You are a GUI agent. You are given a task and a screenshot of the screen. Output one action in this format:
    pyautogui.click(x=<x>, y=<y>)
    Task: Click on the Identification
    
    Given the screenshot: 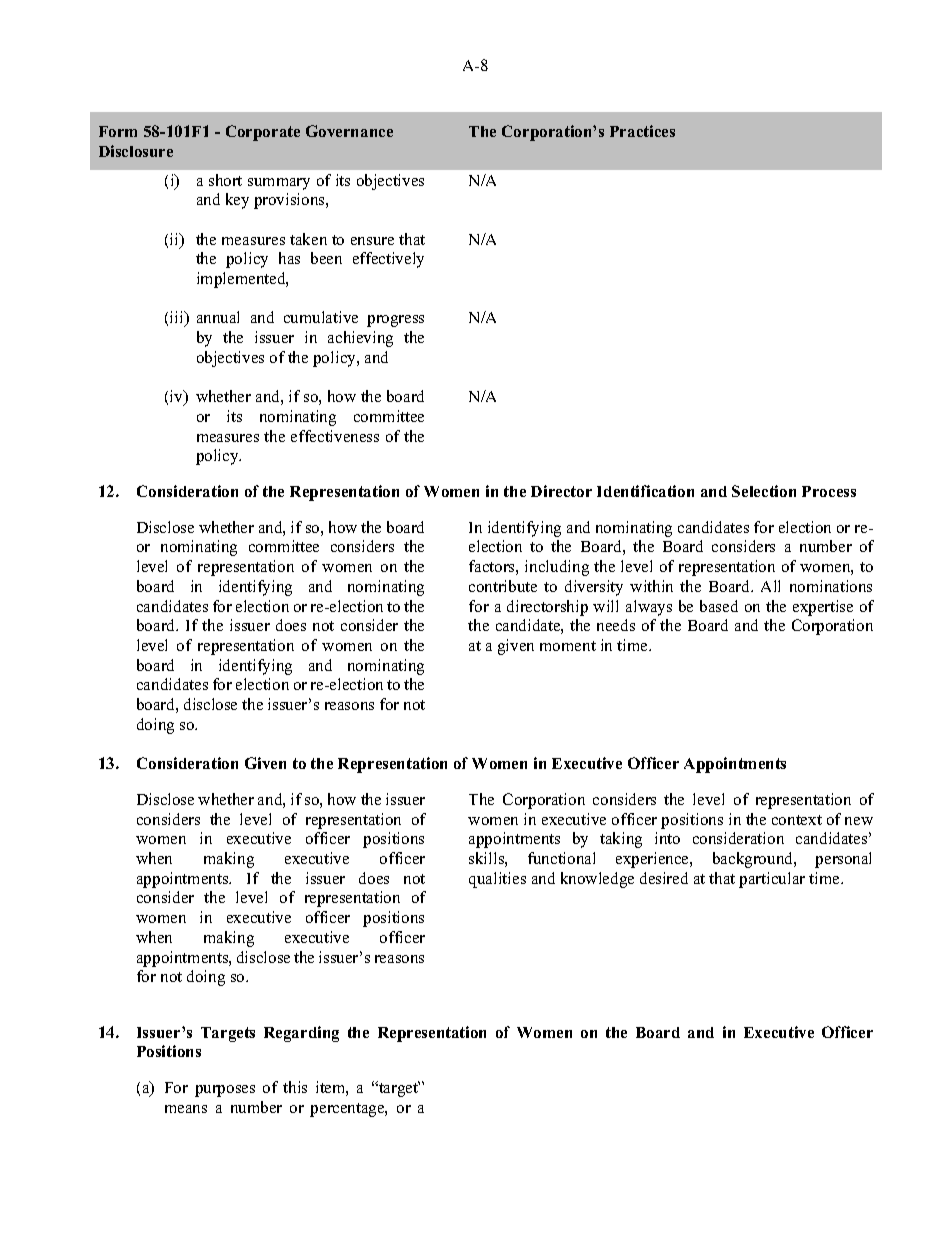 What is the action you would take?
    pyautogui.click(x=645, y=491)
